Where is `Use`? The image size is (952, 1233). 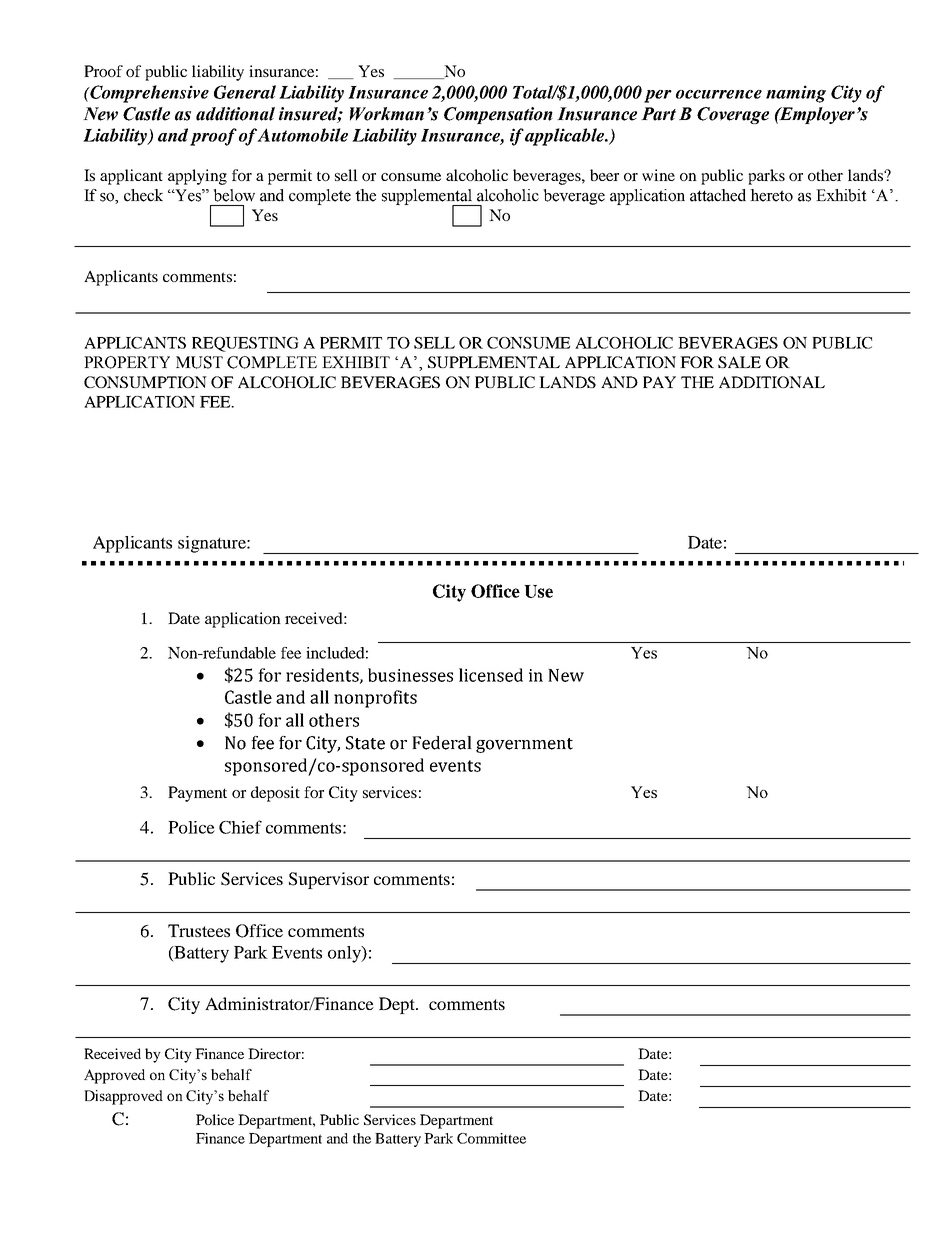
Use is located at coordinates (538, 591).
